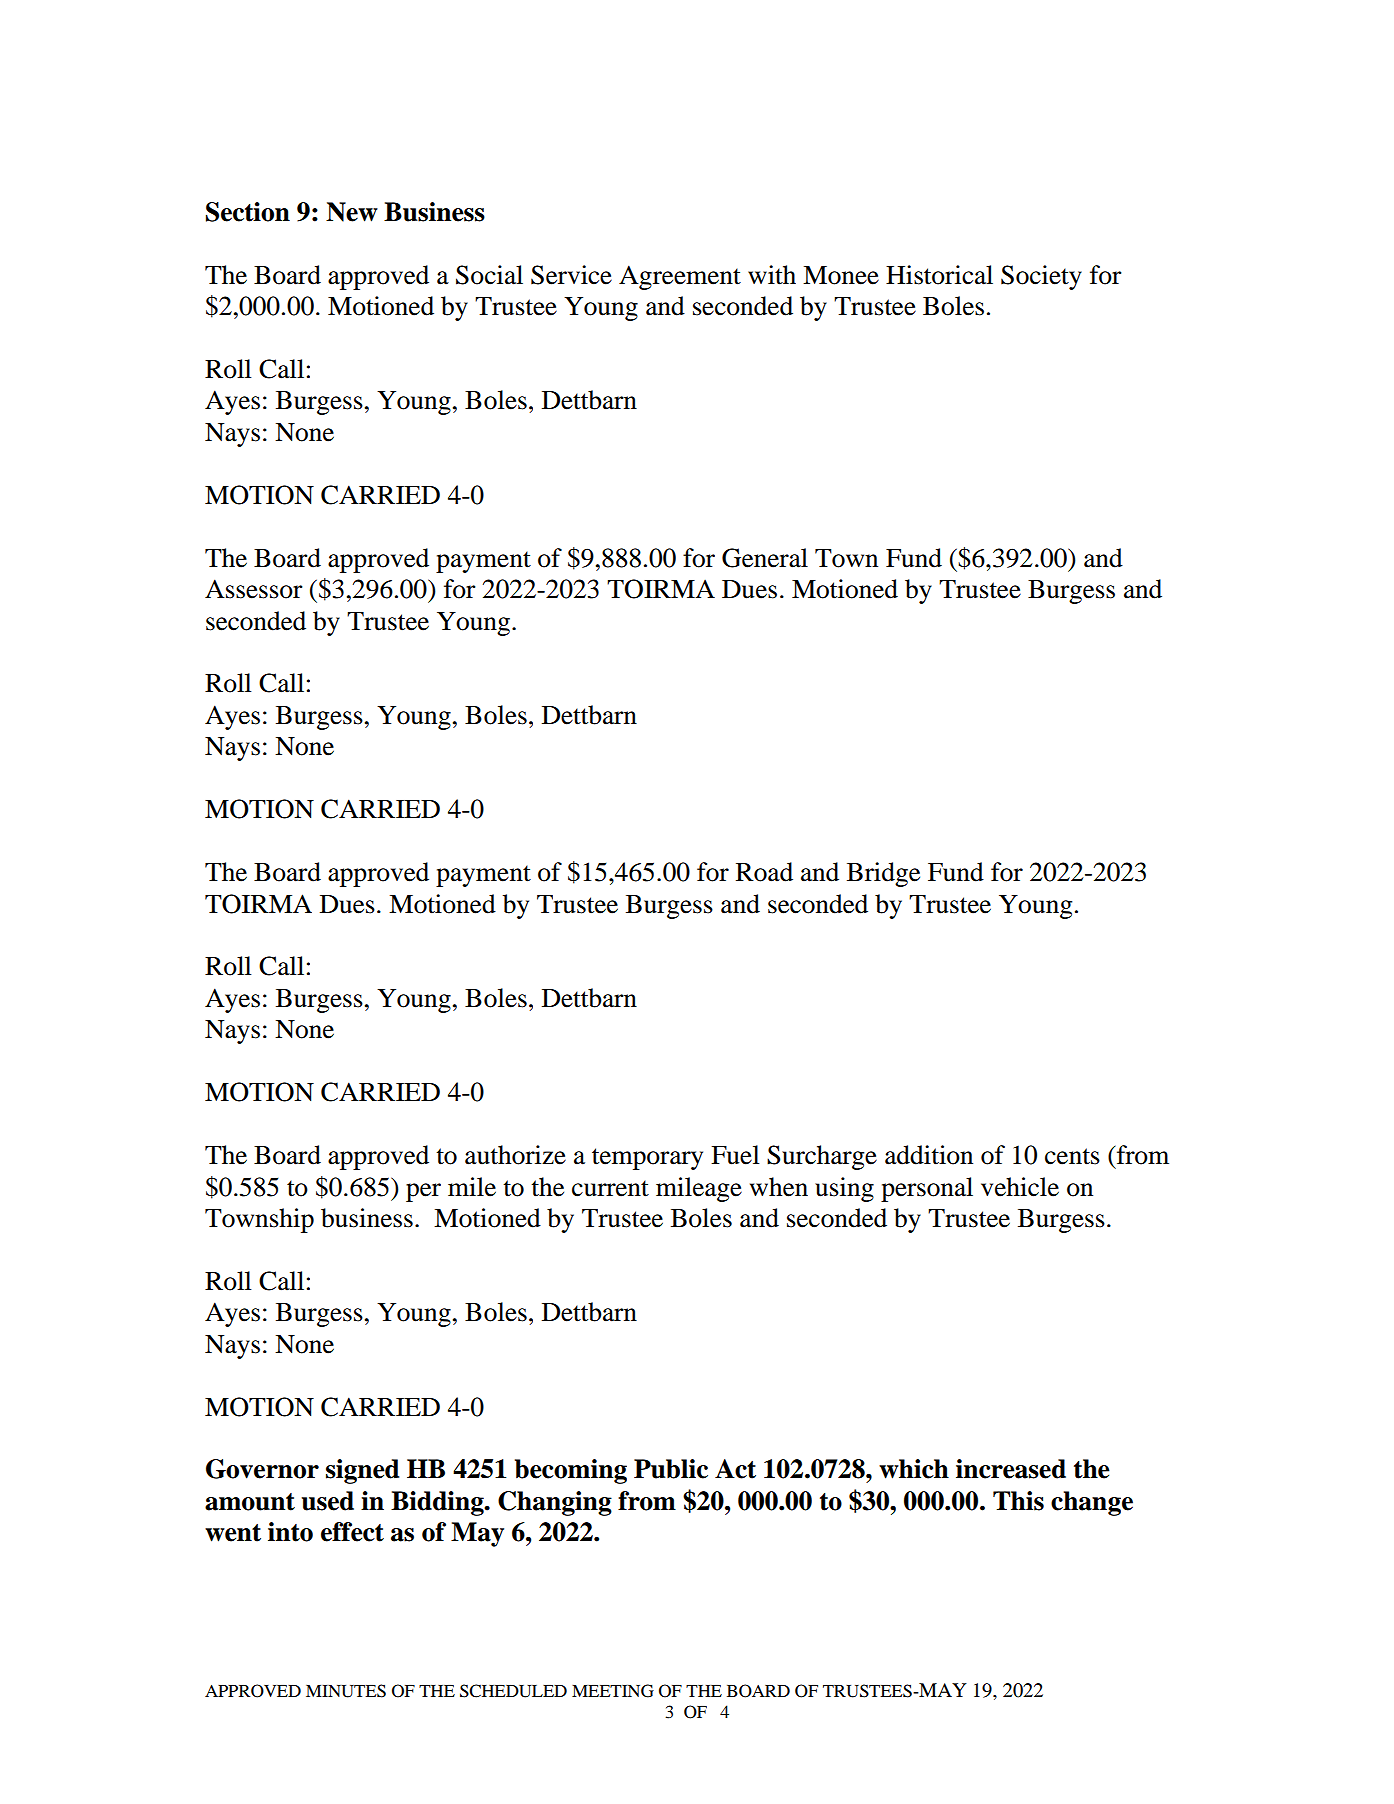 This image has height=1804, width=1394. I want to click on Bridge, so click(883, 874).
